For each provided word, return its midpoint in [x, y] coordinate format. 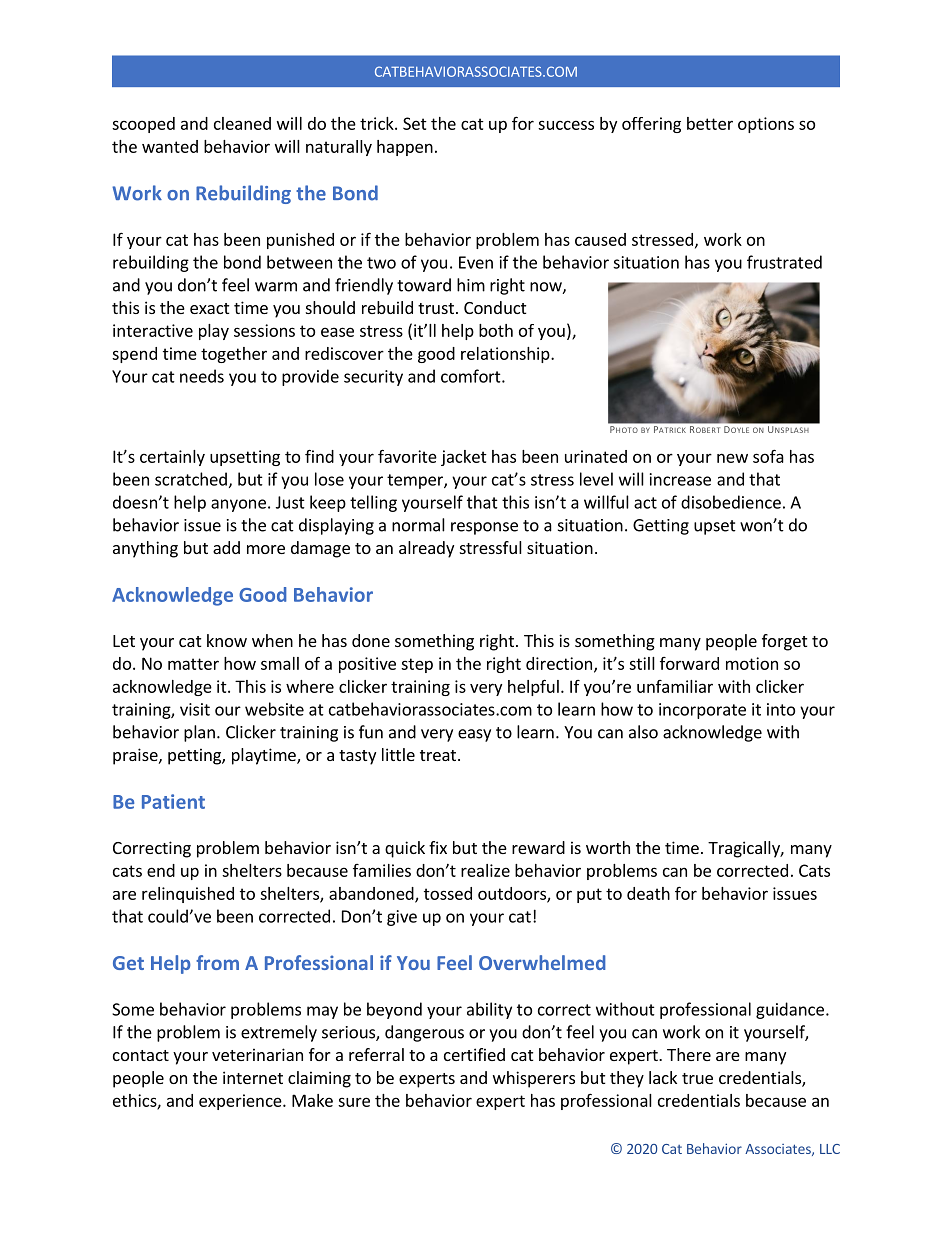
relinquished [188, 895]
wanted [170, 146]
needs [202, 376]
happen [405, 148]
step [417, 665]
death [648, 893]
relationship [506, 355]
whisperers [534, 1079]
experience [241, 1102]
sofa [768, 456]
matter [193, 664]
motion [752, 663]
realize [485, 870]
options [766, 125]
